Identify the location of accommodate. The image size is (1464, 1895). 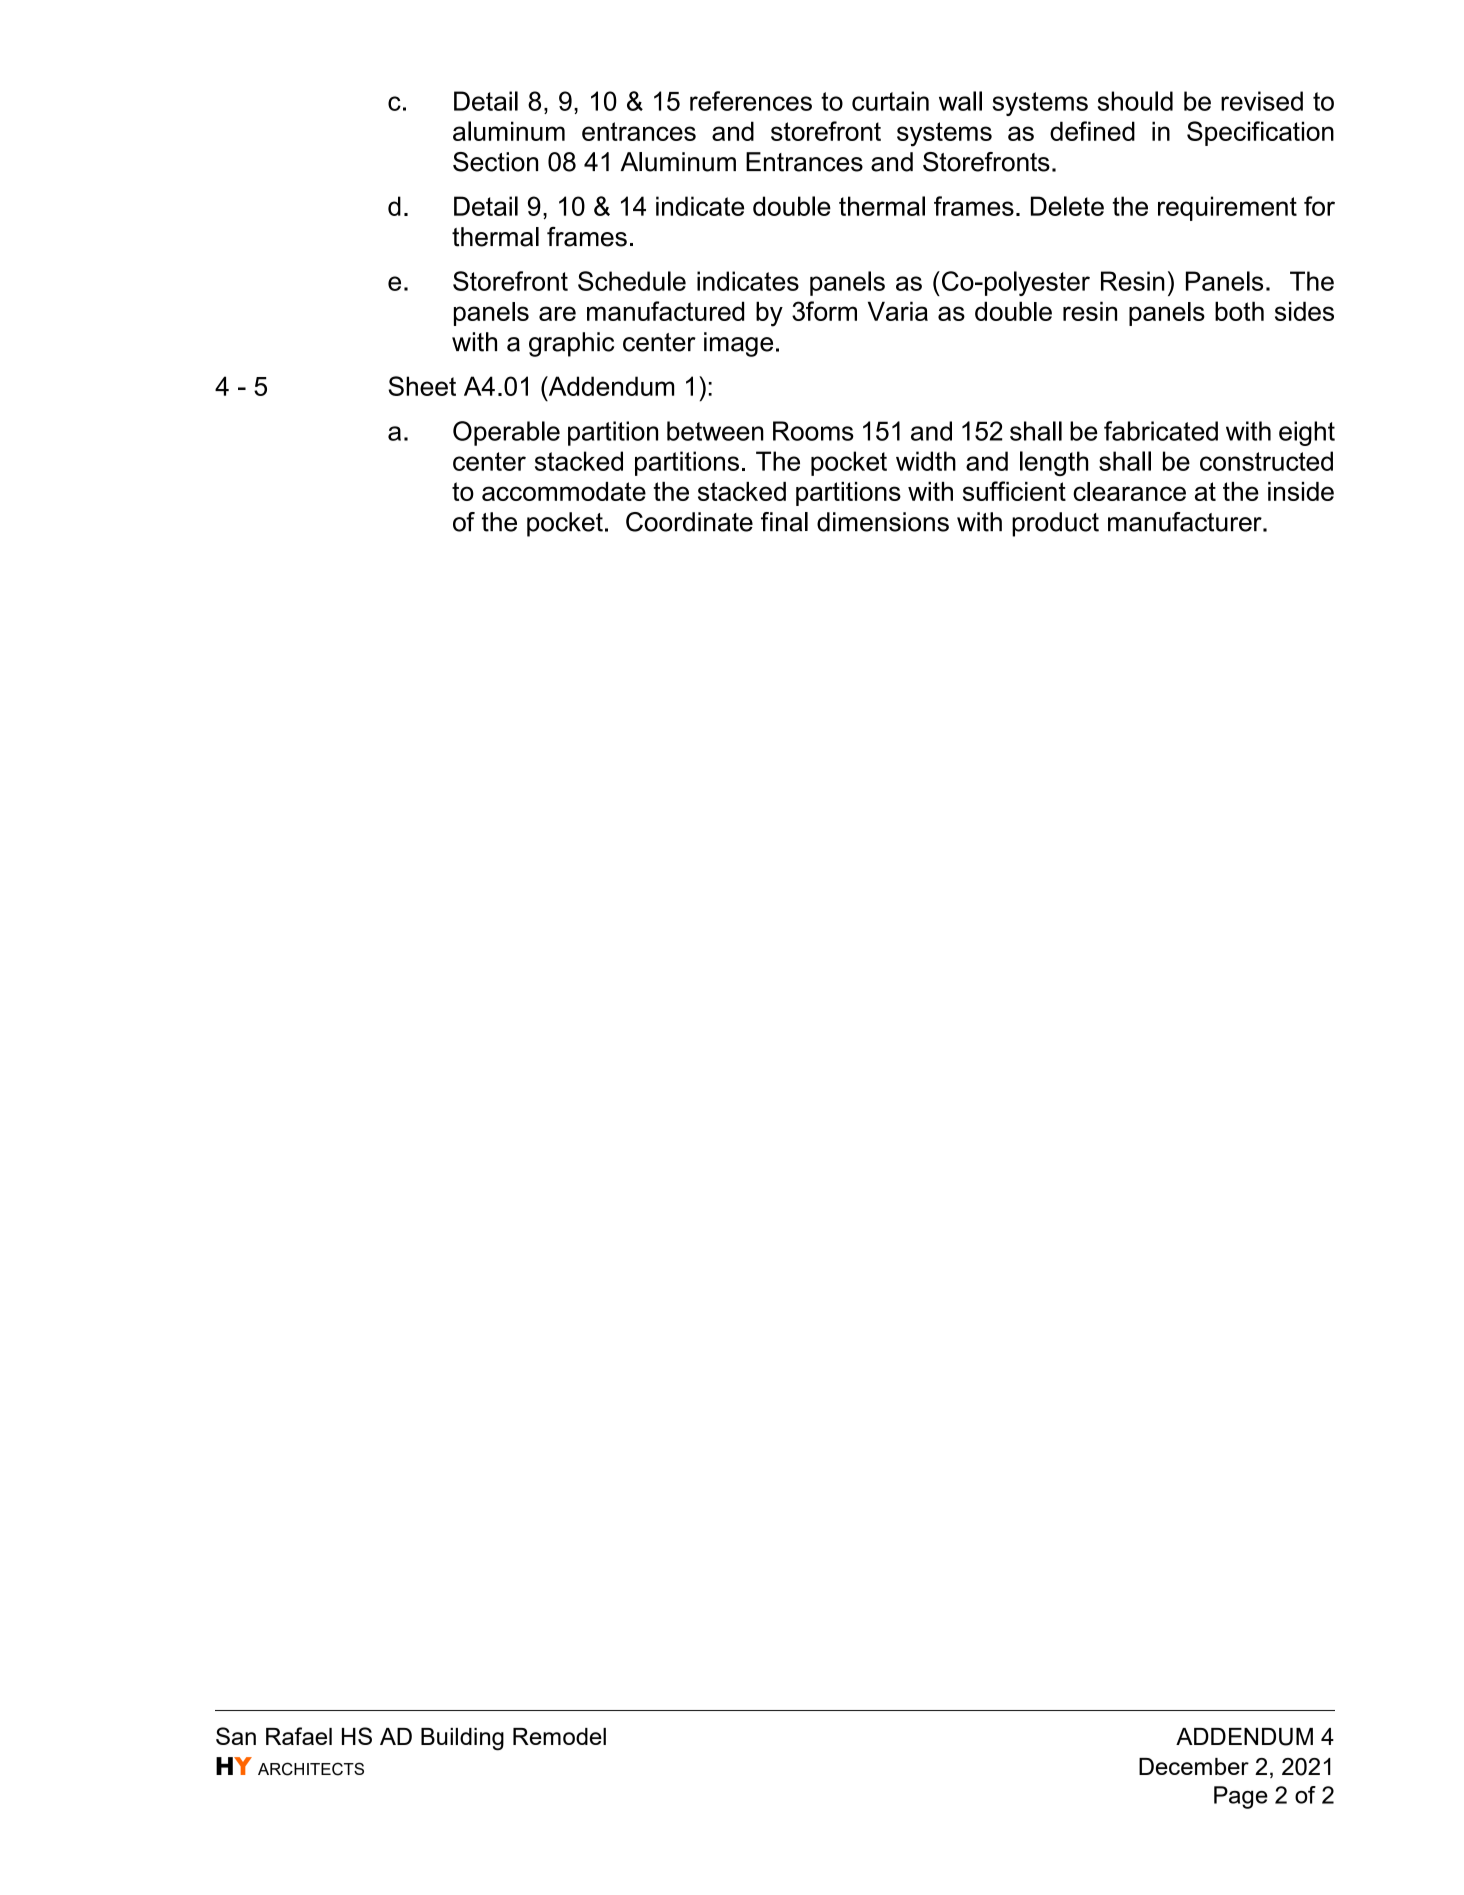
(564, 491).
